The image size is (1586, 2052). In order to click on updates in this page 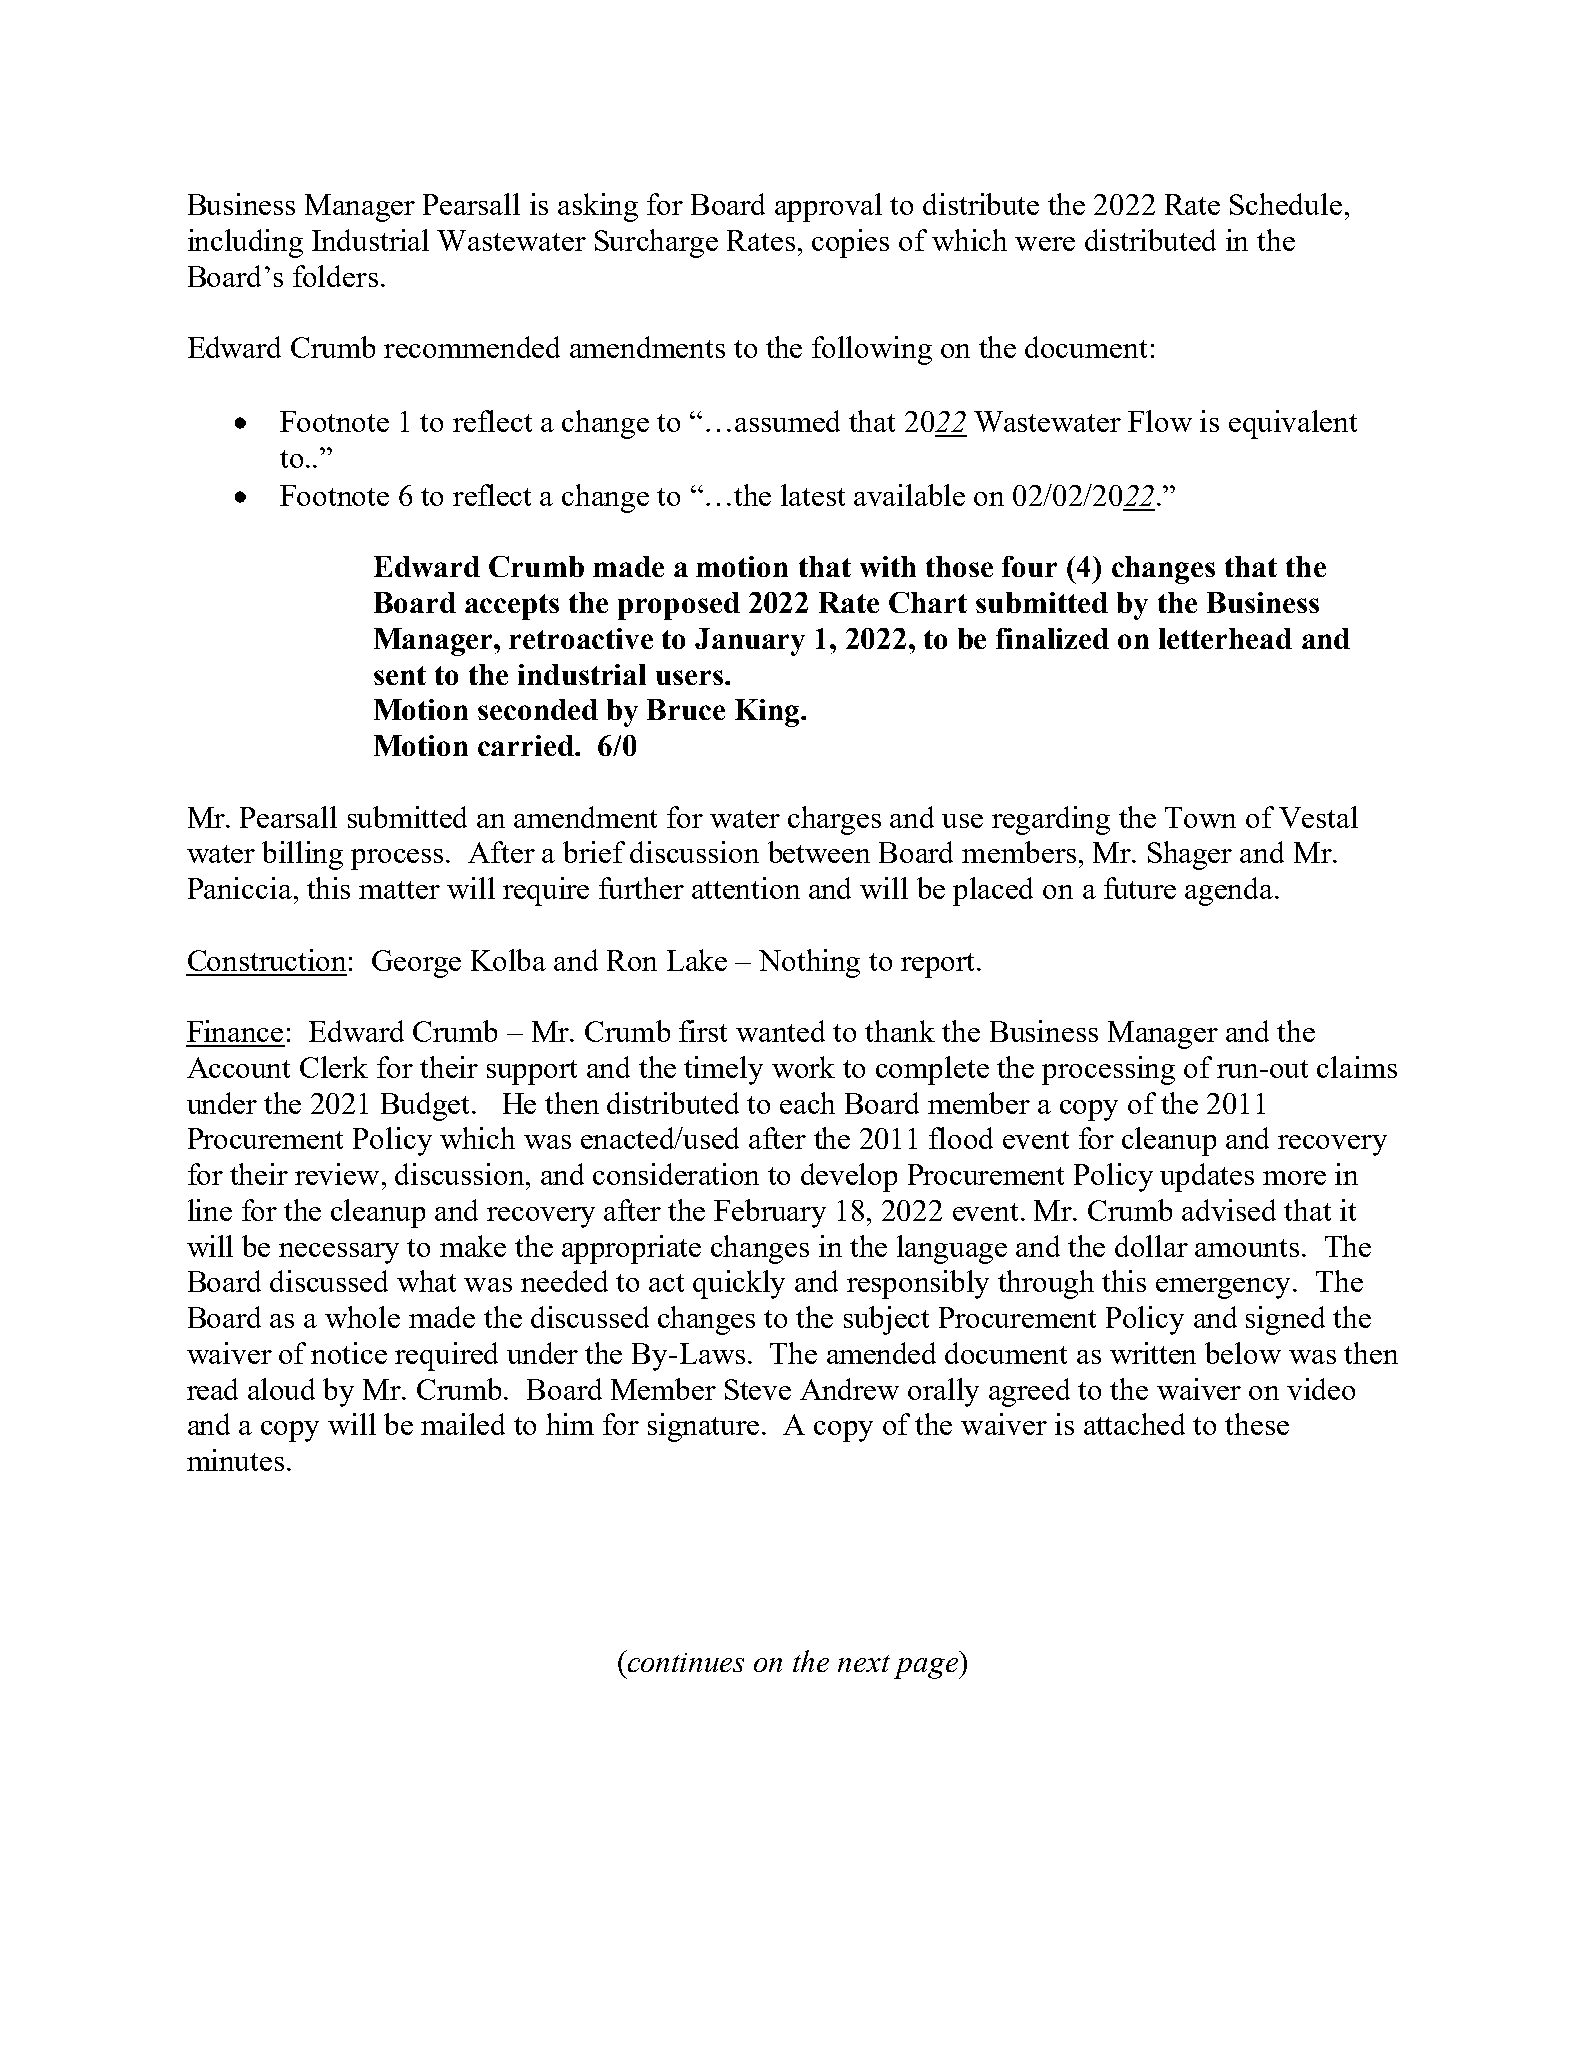, I will do `click(1207, 1177)`.
